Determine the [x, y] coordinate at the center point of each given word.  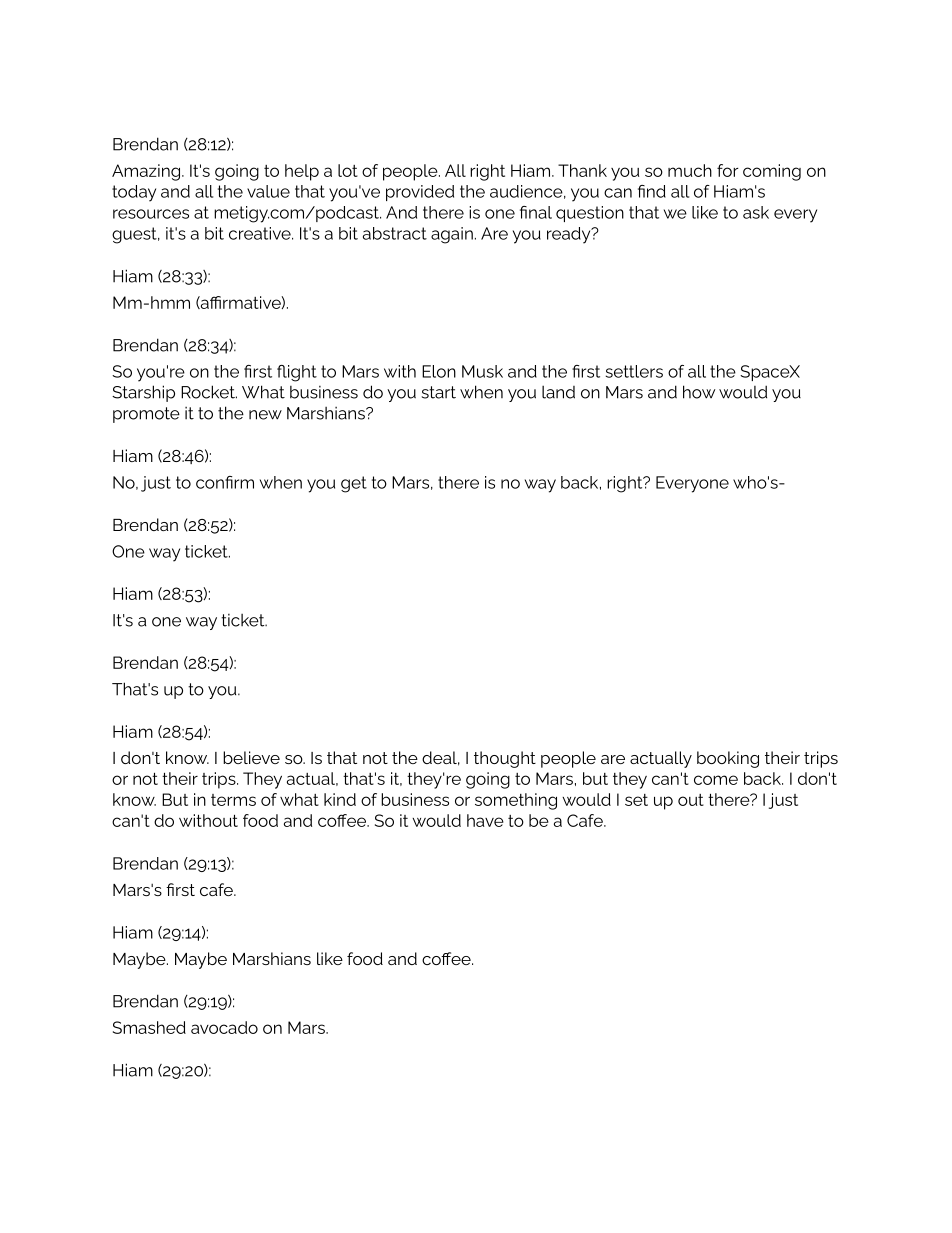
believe [251, 757]
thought [505, 759]
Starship [143, 393]
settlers [634, 371]
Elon [439, 371]
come [716, 780]
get [354, 484]
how [699, 392]
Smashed [149, 1027]
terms [233, 800]
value [268, 191]
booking [728, 759]
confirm [225, 482]
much [690, 170]
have [485, 820]
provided [420, 193]
